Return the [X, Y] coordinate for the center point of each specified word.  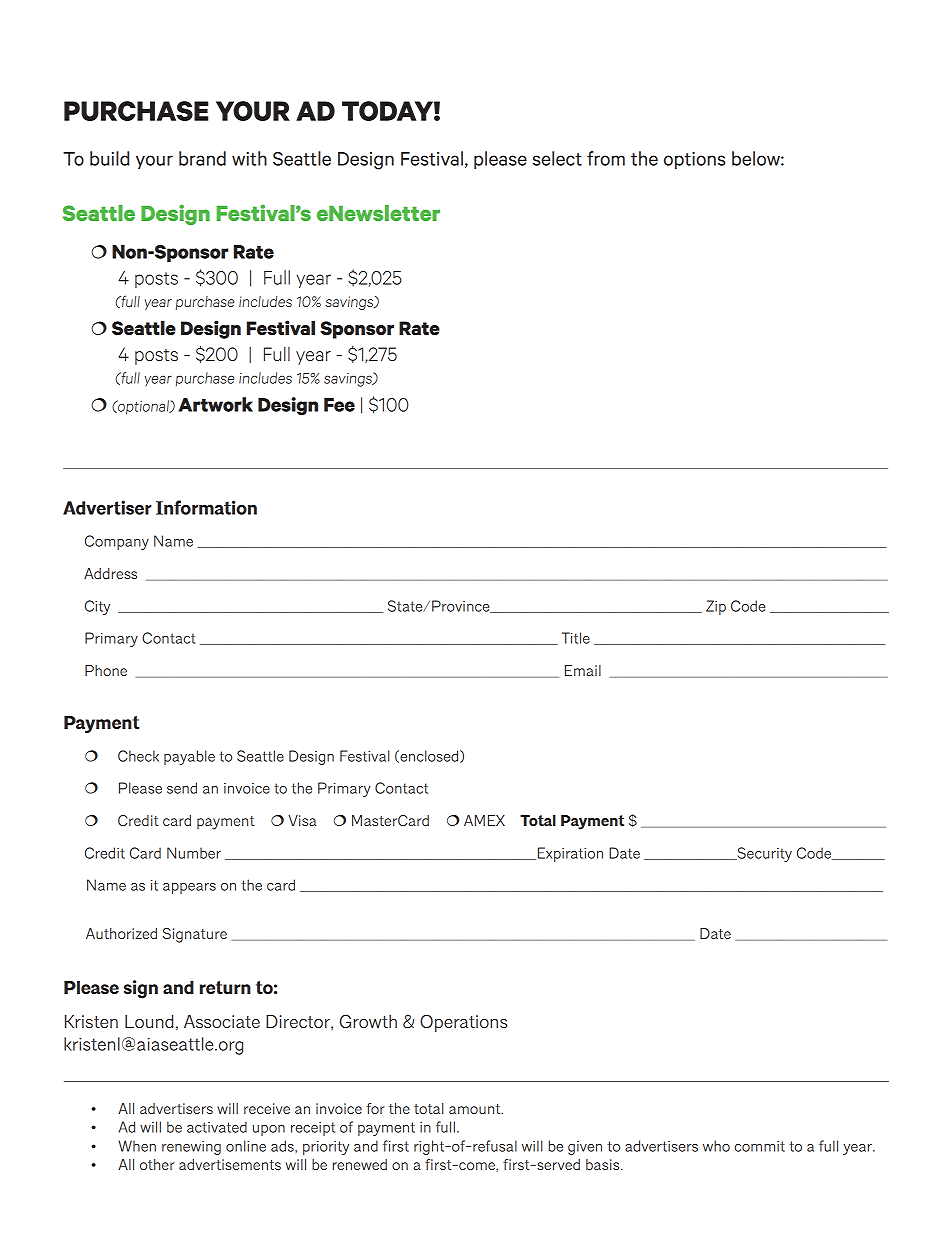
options [694, 160]
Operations [463, 1023]
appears [189, 888]
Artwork [216, 404]
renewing [191, 1148]
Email [583, 670]
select [557, 158]
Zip [716, 607]
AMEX [484, 820]
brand [202, 158]
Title [576, 638]
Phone [106, 670]
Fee [339, 405]
